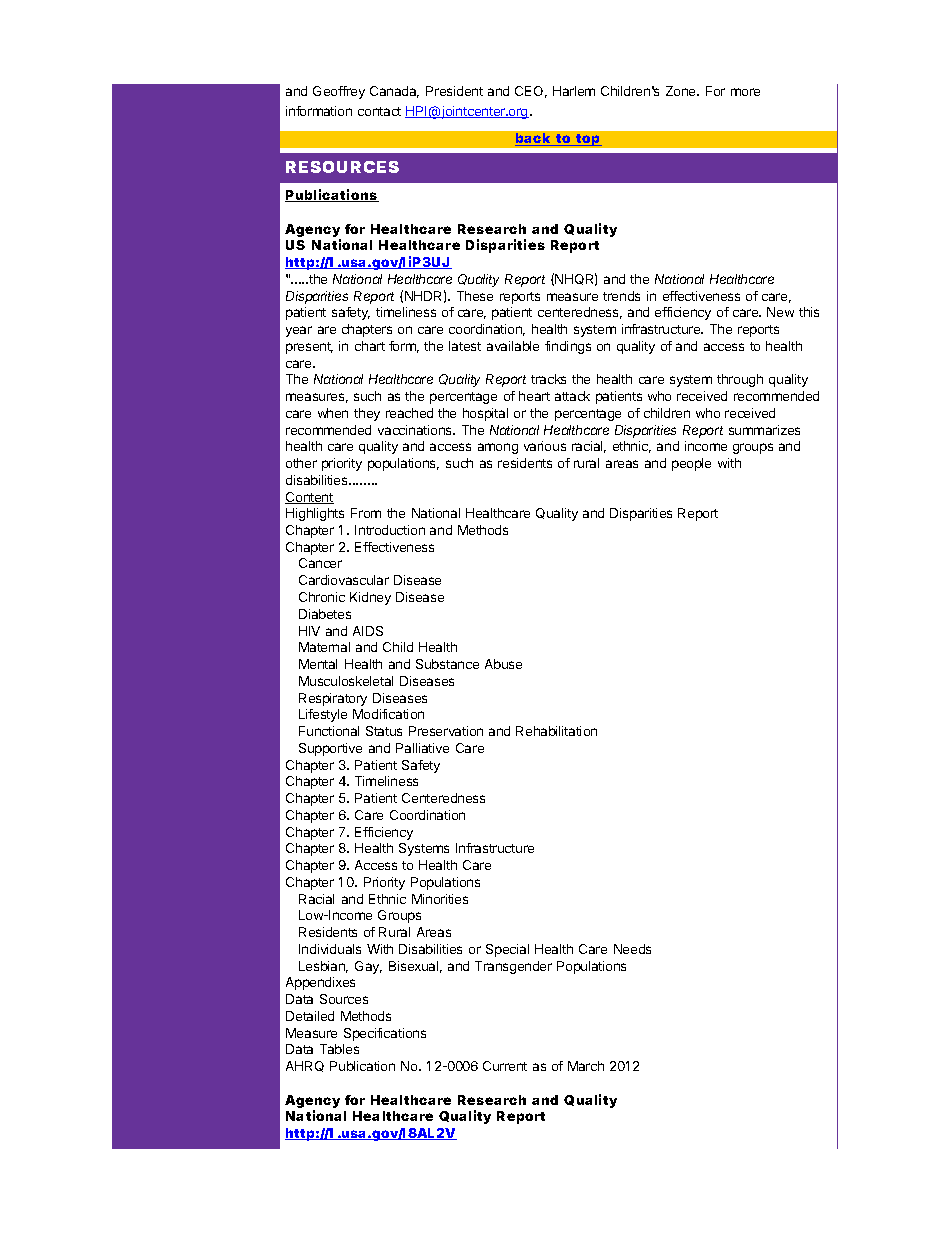 This document has height=1233, width=952. Describe the element at coordinates (339, 1049) in the document. I see `Tables` at that location.
